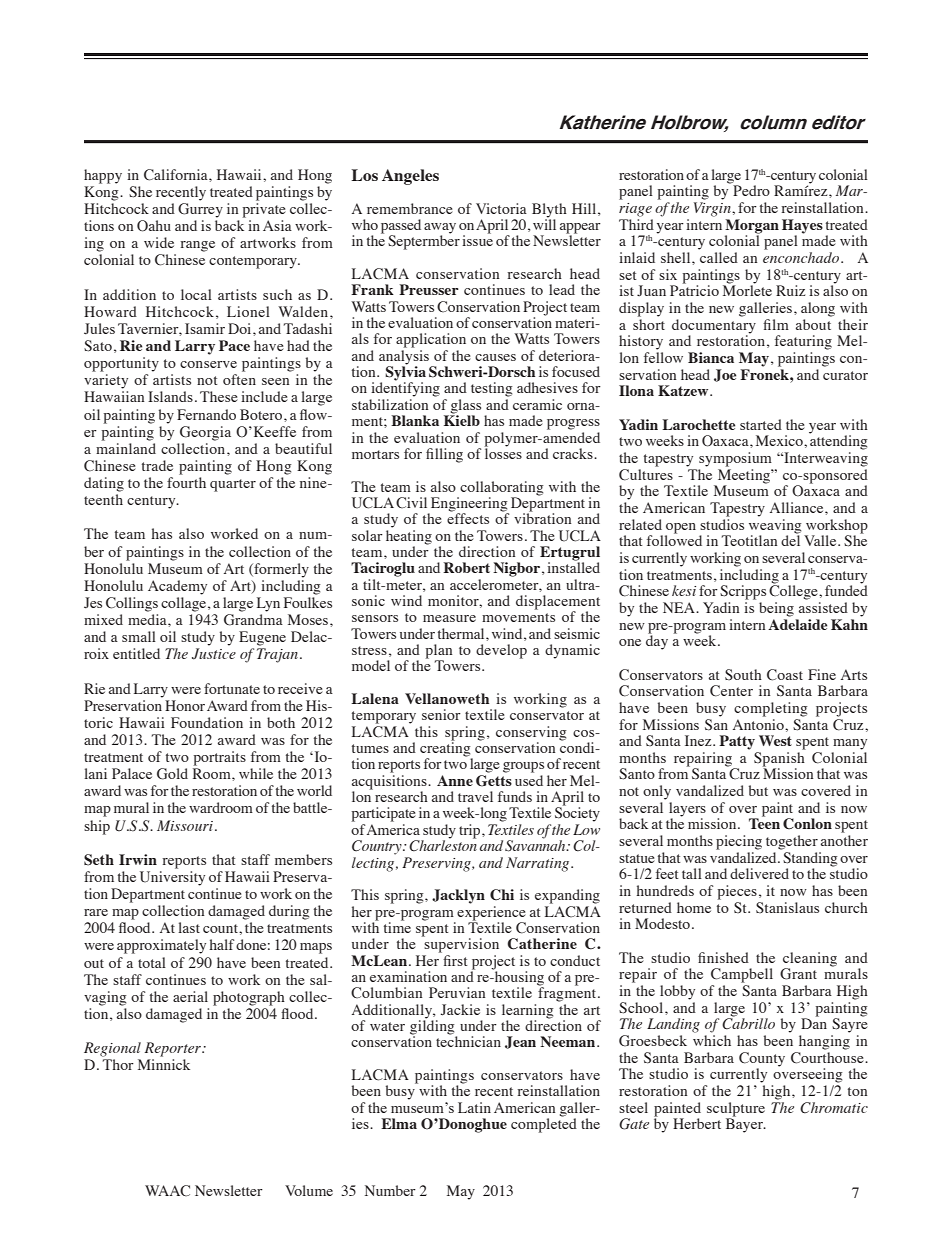  What do you see at coordinates (474, 1107) in the image?
I see `Latin` at bounding box center [474, 1107].
